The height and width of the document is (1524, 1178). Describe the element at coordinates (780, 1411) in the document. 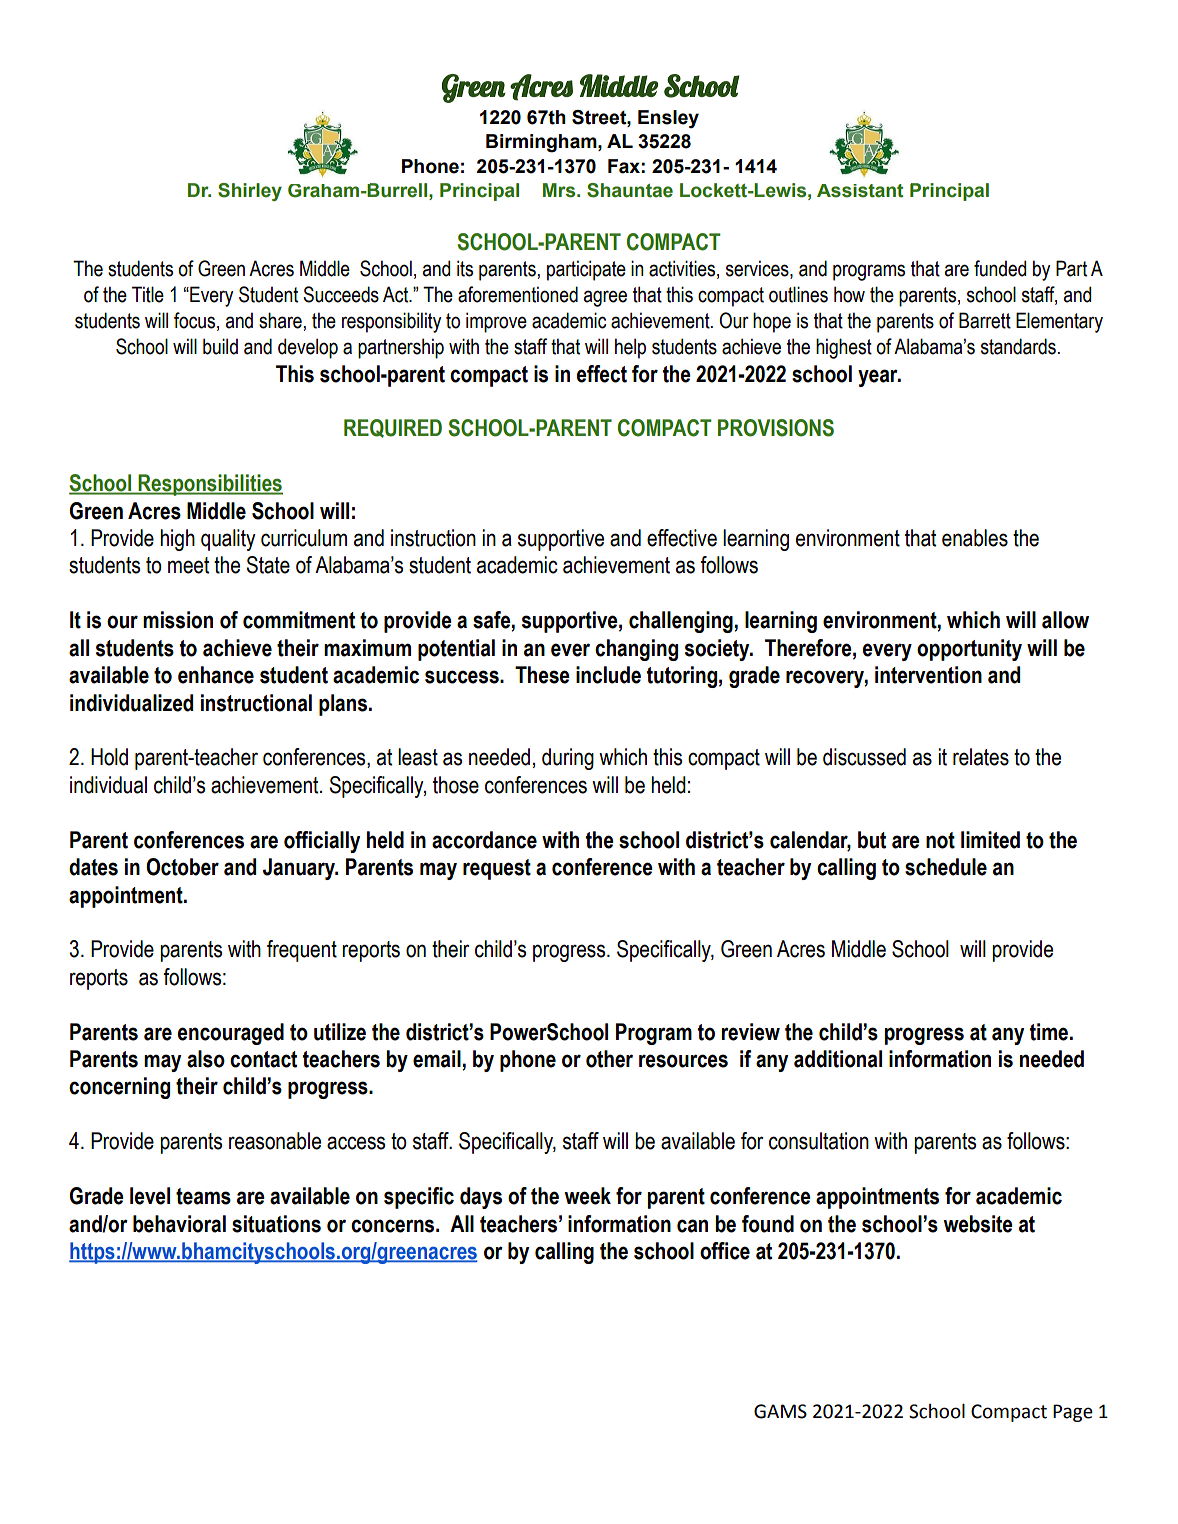

I see `GAMS` at that location.
